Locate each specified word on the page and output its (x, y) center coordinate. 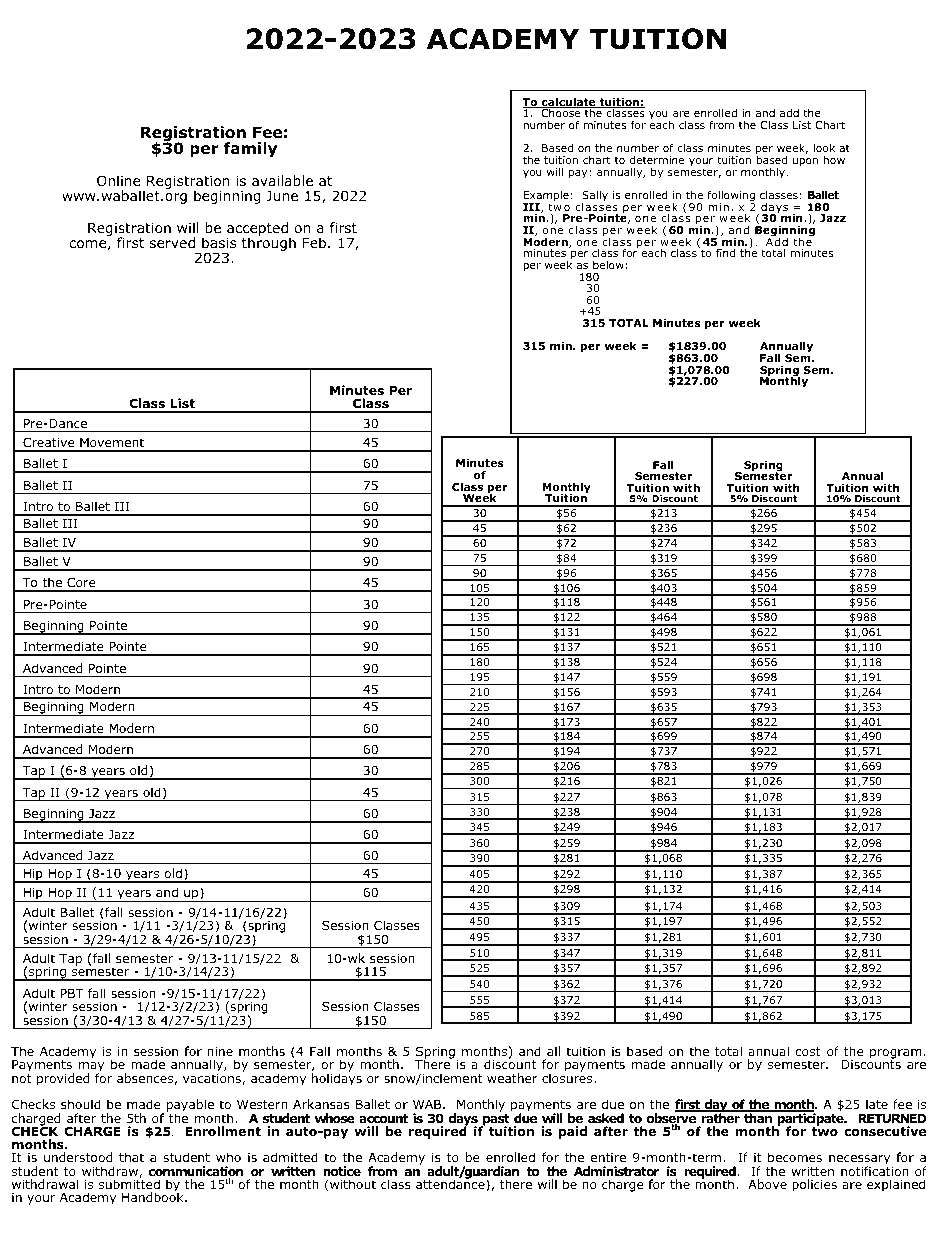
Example (546, 197)
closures (568, 1077)
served (172, 242)
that (131, 1157)
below (608, 265)
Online (118, 181)
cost (808, 1051)
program (897, 1055)
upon (805, 162)
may (91, 1068)
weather (512, 1078)
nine (220, 1051)
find (725, 252)
